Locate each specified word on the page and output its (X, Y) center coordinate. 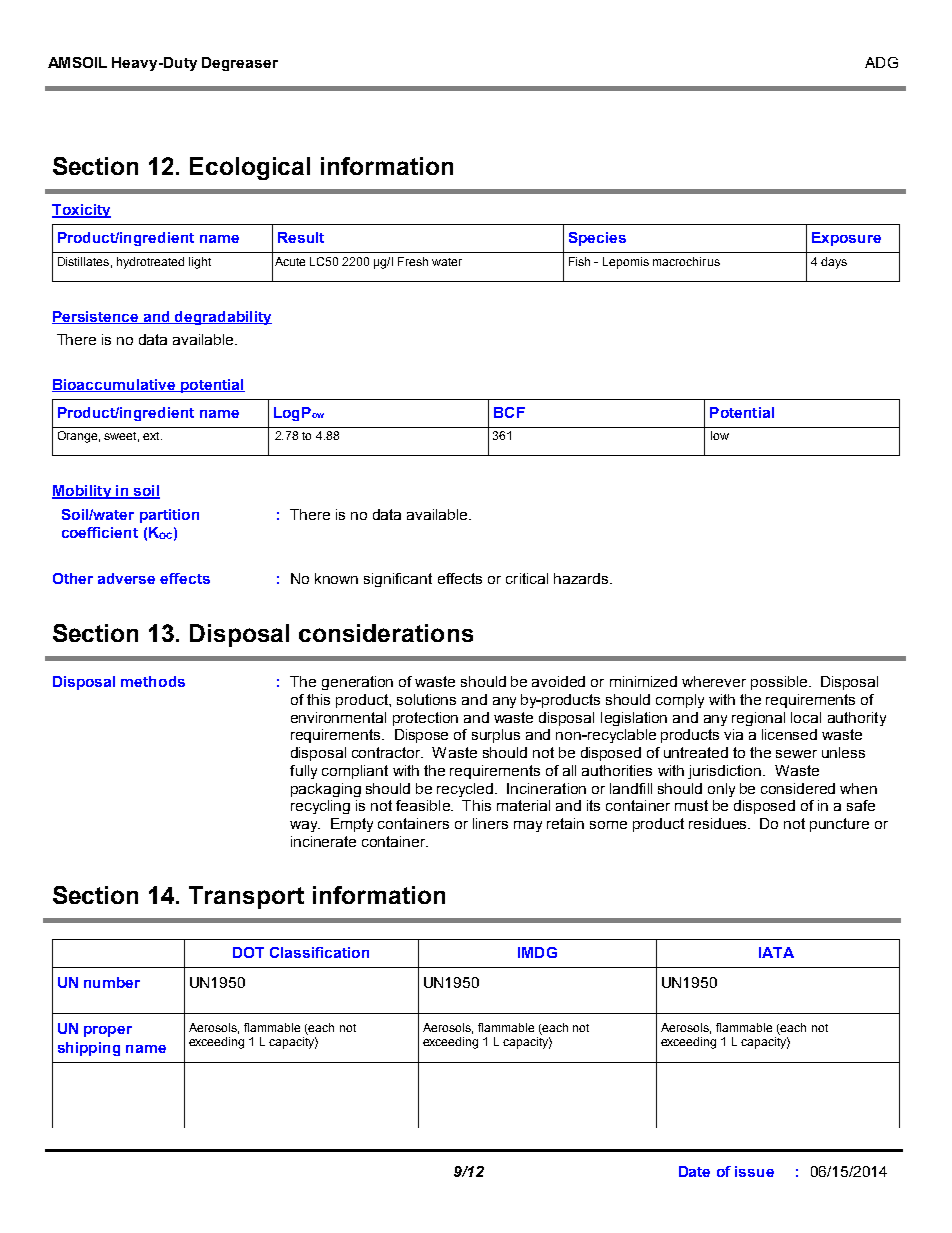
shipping (89, 1049)
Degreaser (240, 64)
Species (597, 239)
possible (780, 683)
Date (694, 1171)
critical (527, 578)
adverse (126, 578)
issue (754, 1171)
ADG (881, 62)
